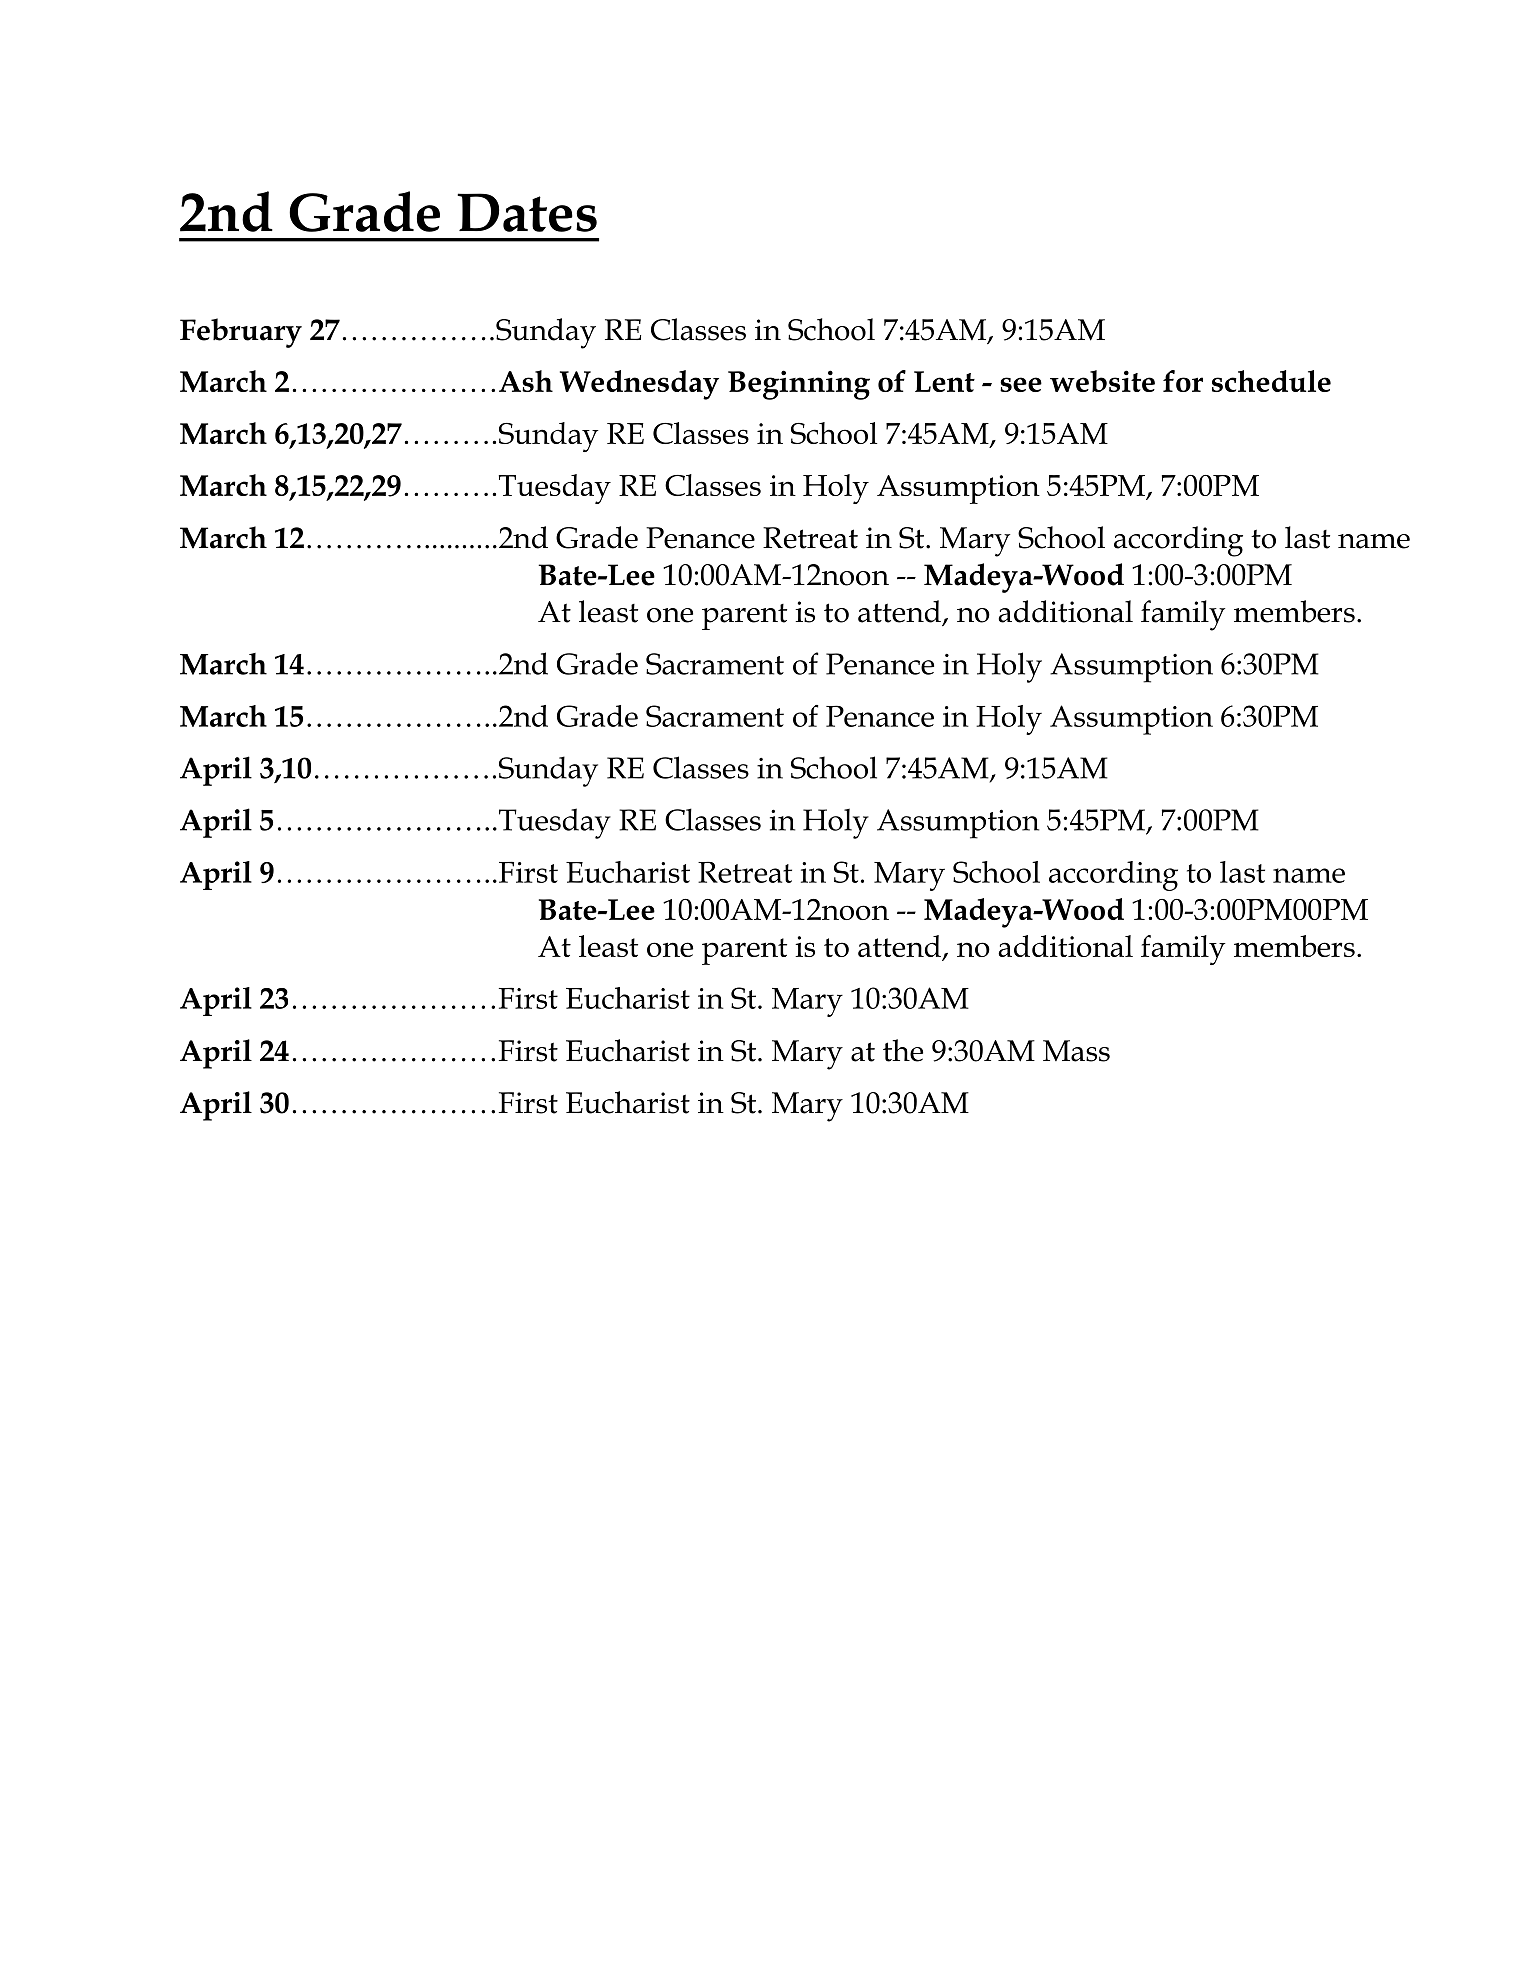  I want to click on for, so click(1183, 381).
